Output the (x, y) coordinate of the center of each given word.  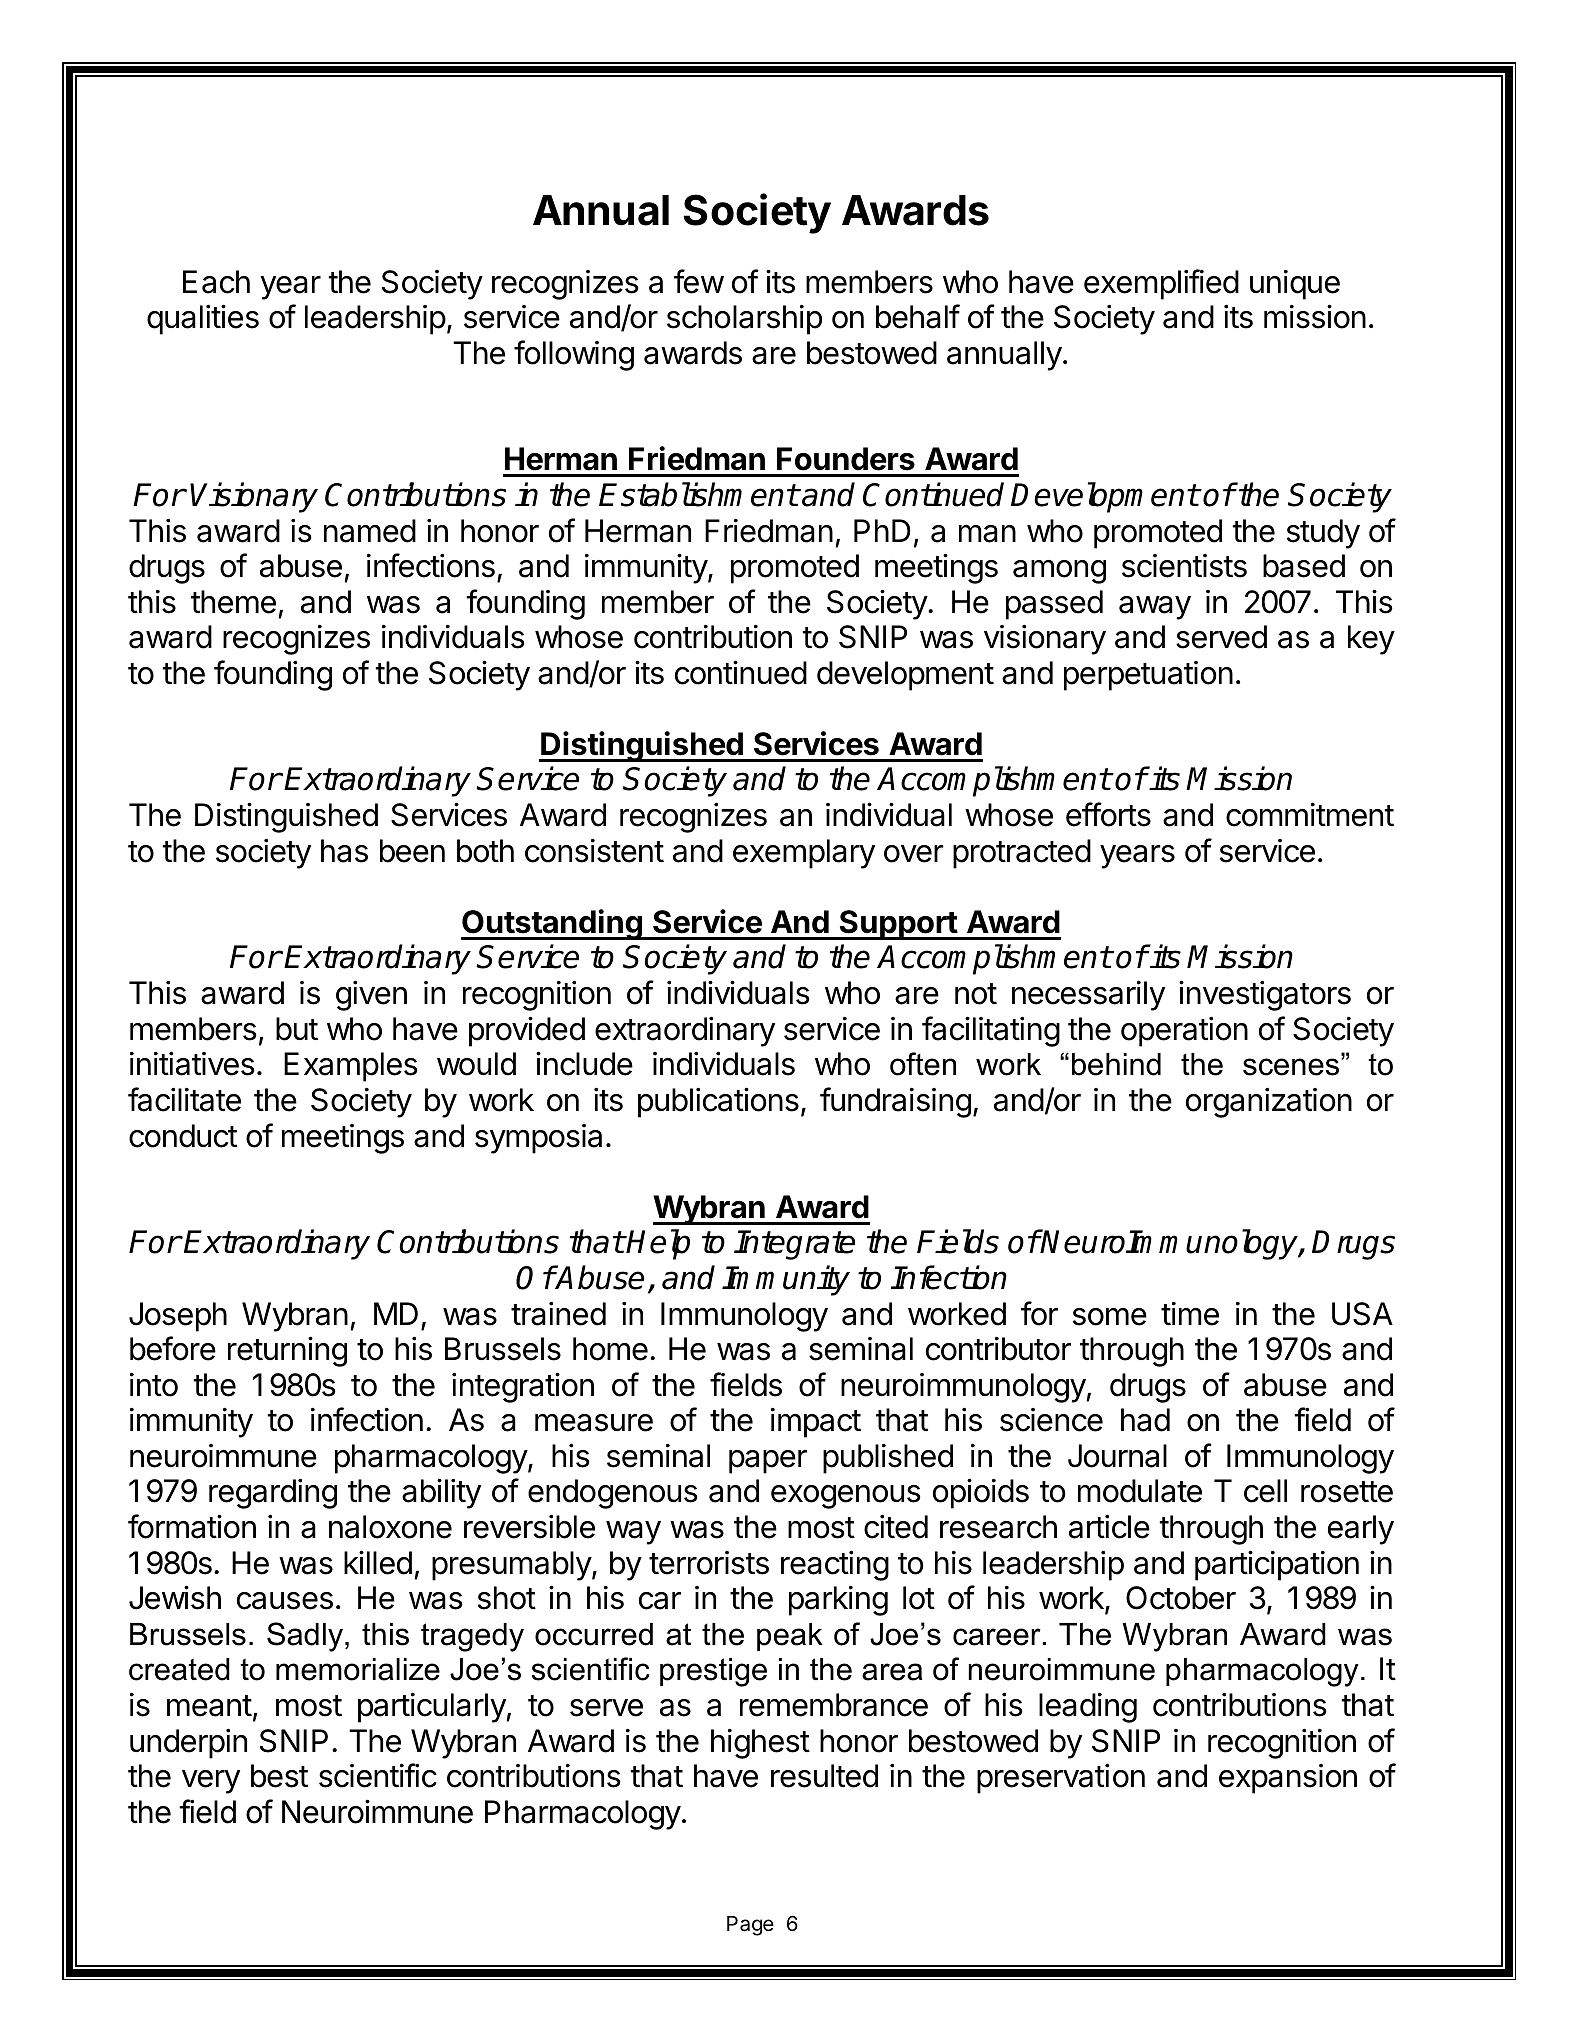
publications (718, 1102)
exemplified (1161, 284)
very (211, 1782)
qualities (203, 319)
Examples (351, 1067)
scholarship (744, 320)
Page (750, 1926)
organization (1269, 1103)
